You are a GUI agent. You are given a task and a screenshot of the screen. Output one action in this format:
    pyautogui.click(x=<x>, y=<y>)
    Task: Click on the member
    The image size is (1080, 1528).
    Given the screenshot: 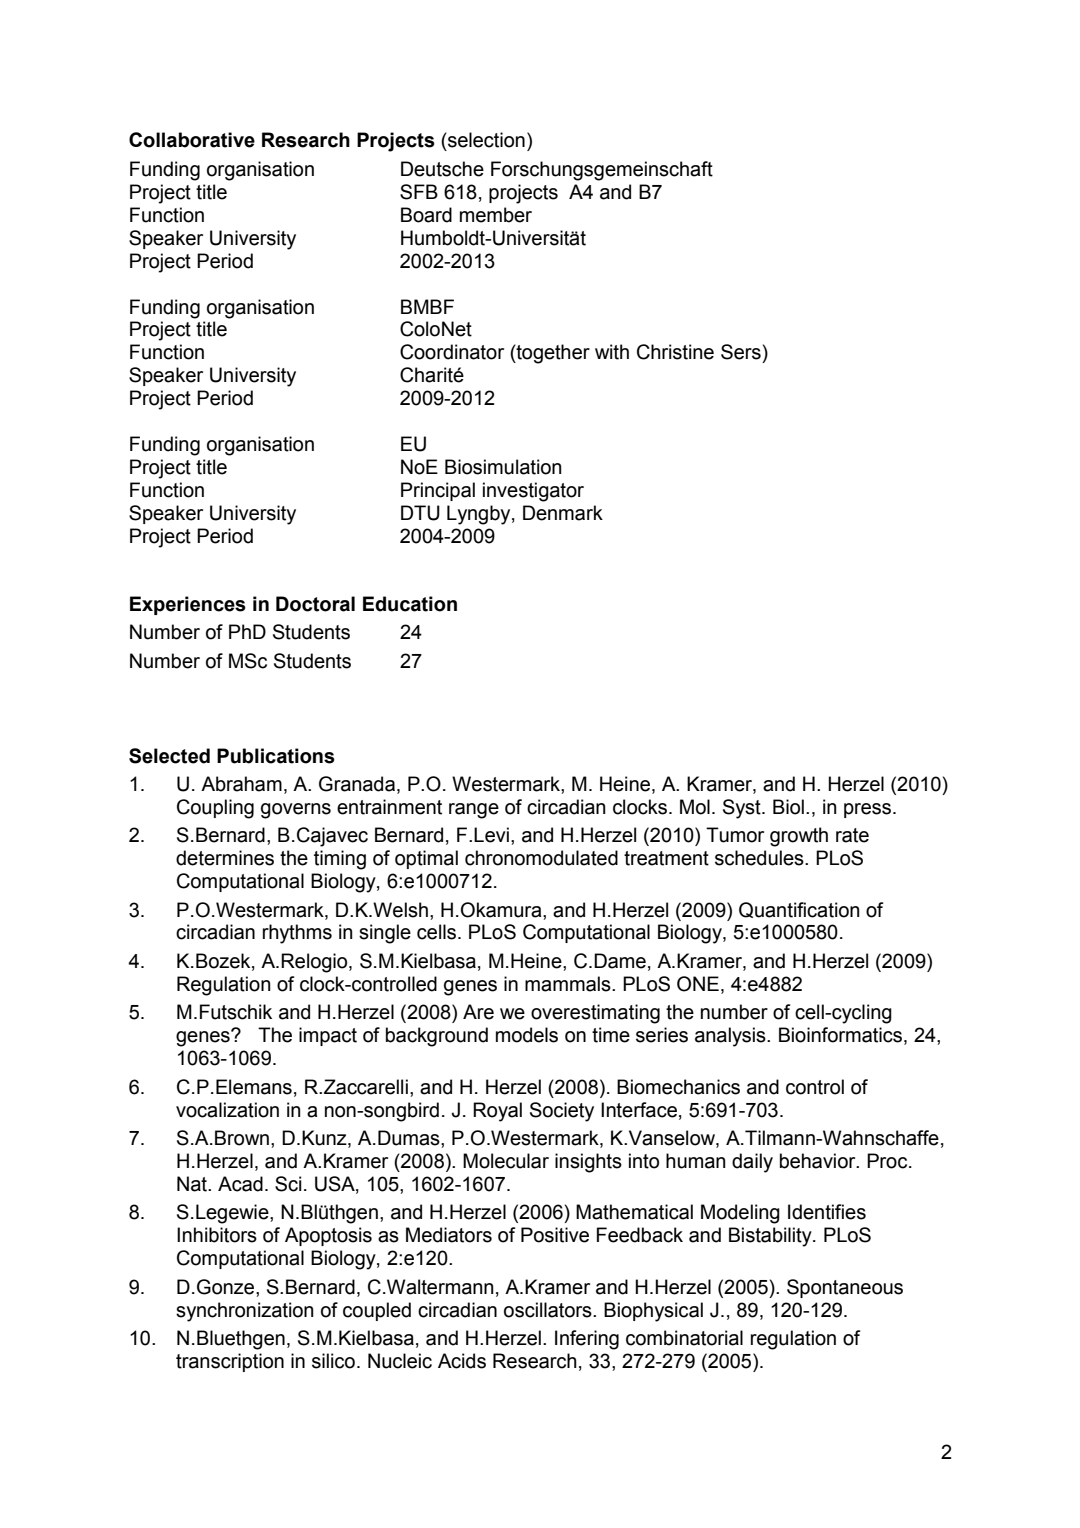 What is the action you would take?
    pyautogui.click(x=496, y=215)
